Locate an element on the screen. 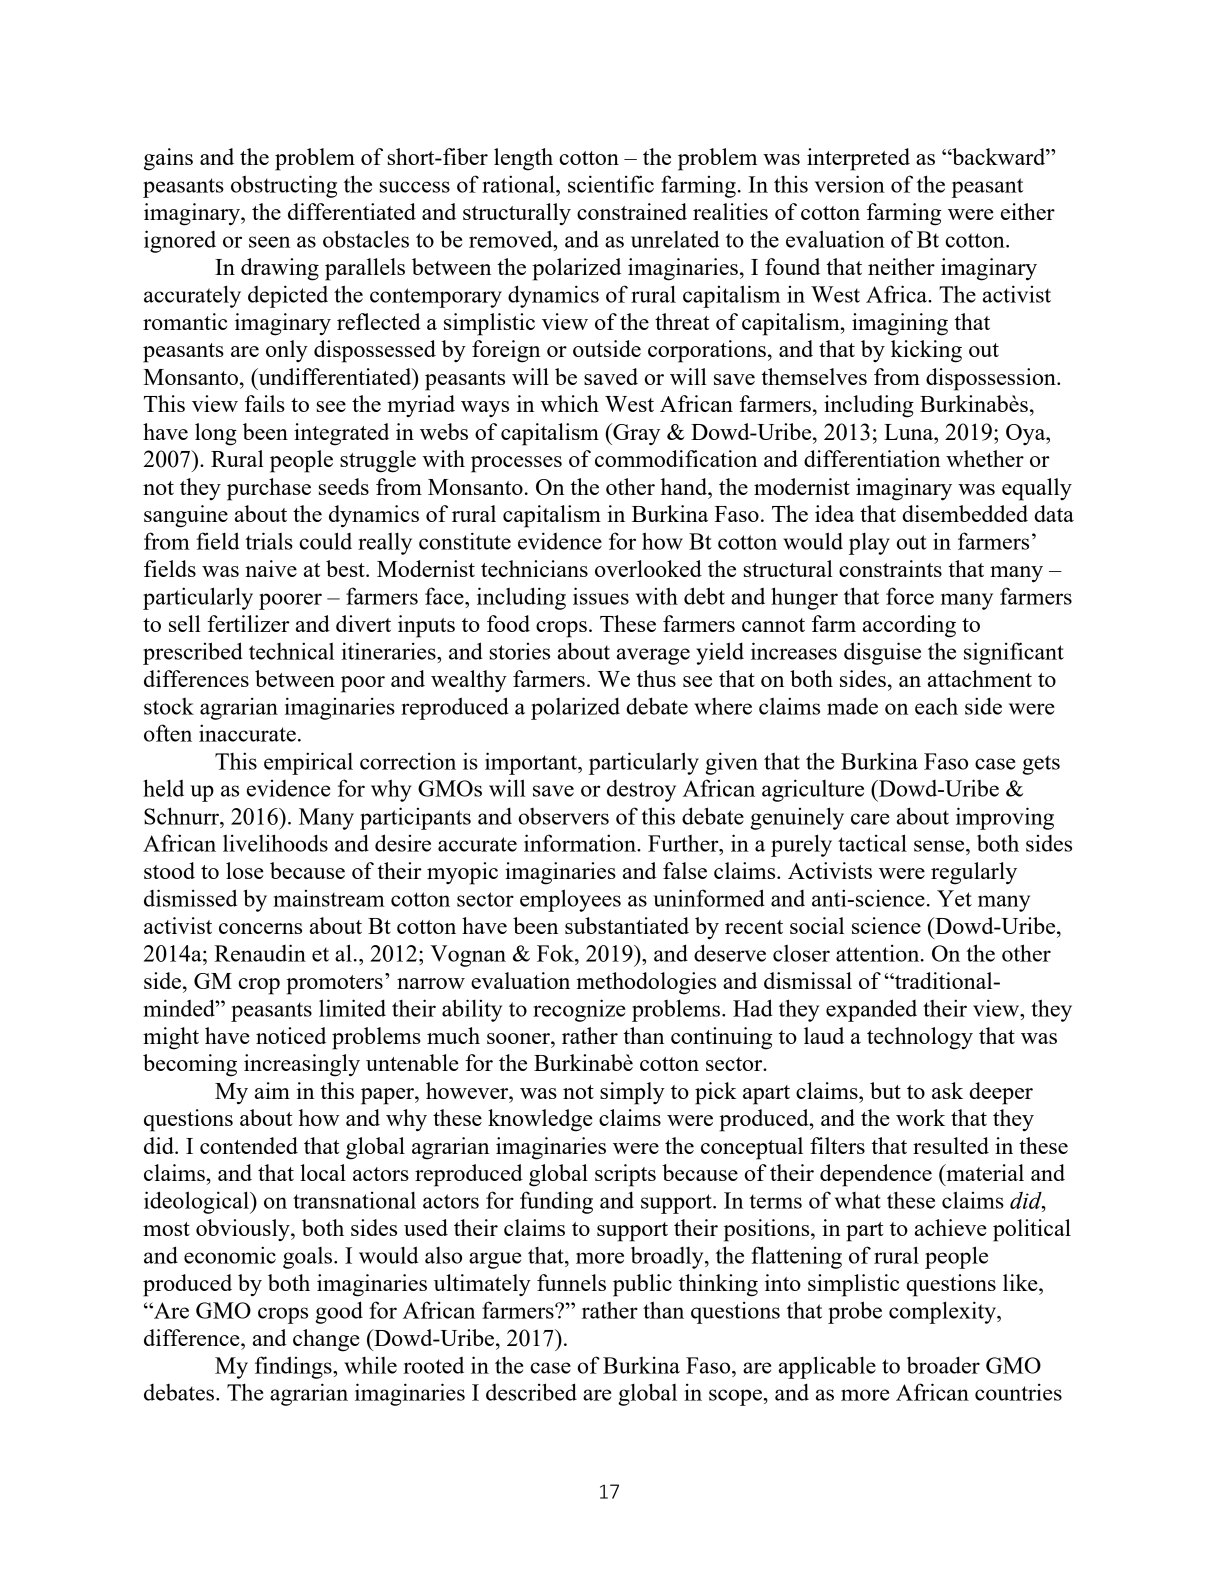  methodologies is located at coordinates (646, 983).
